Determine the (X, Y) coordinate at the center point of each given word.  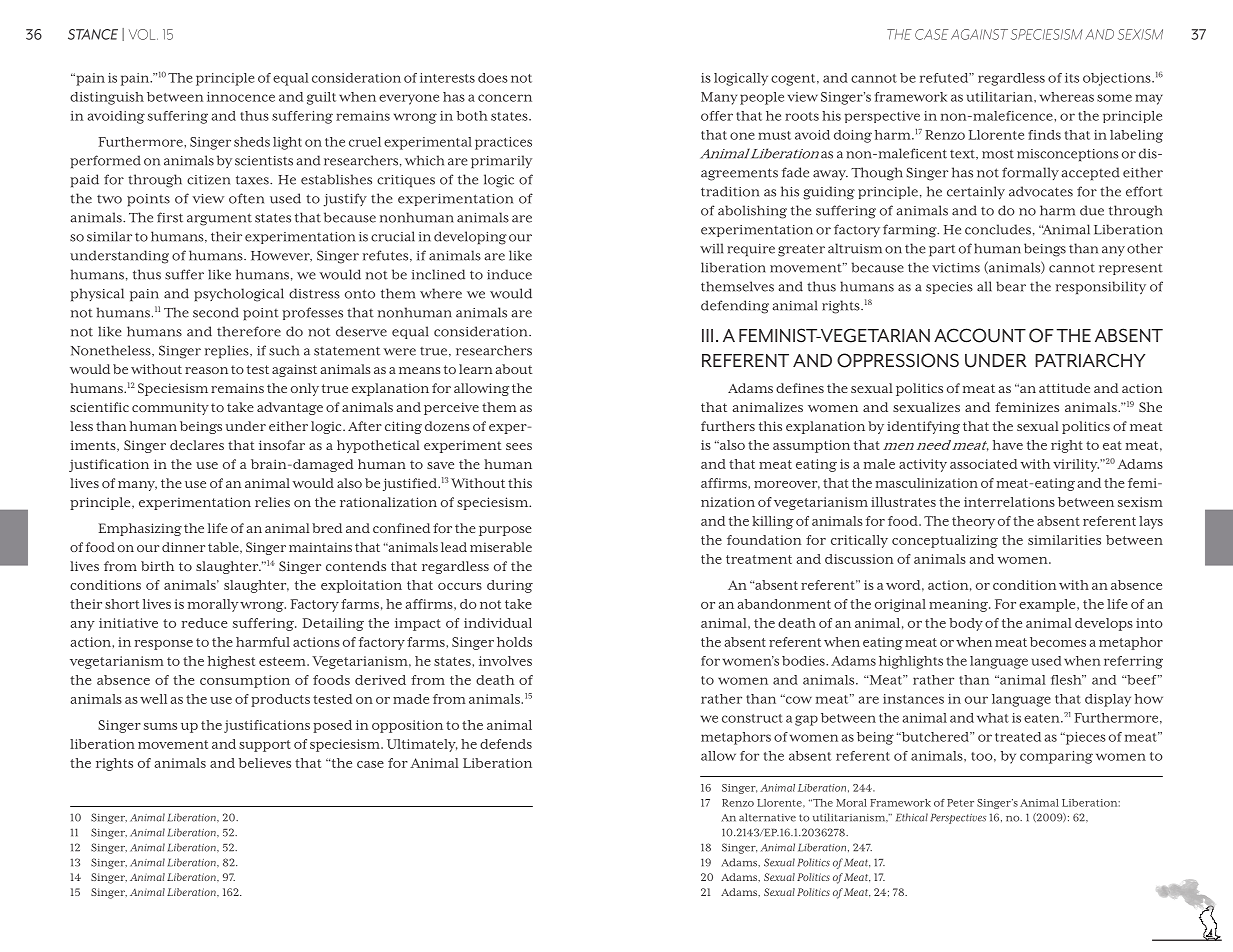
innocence (241, 97)
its (1072, 78)
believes (265, 763)
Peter (960, 803)
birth (157, 566)
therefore (249, 331)
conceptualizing (945, 541)
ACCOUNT (980, 335)
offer (717, 116)
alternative (767, 817)
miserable (501, 547)
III (707, 335)
